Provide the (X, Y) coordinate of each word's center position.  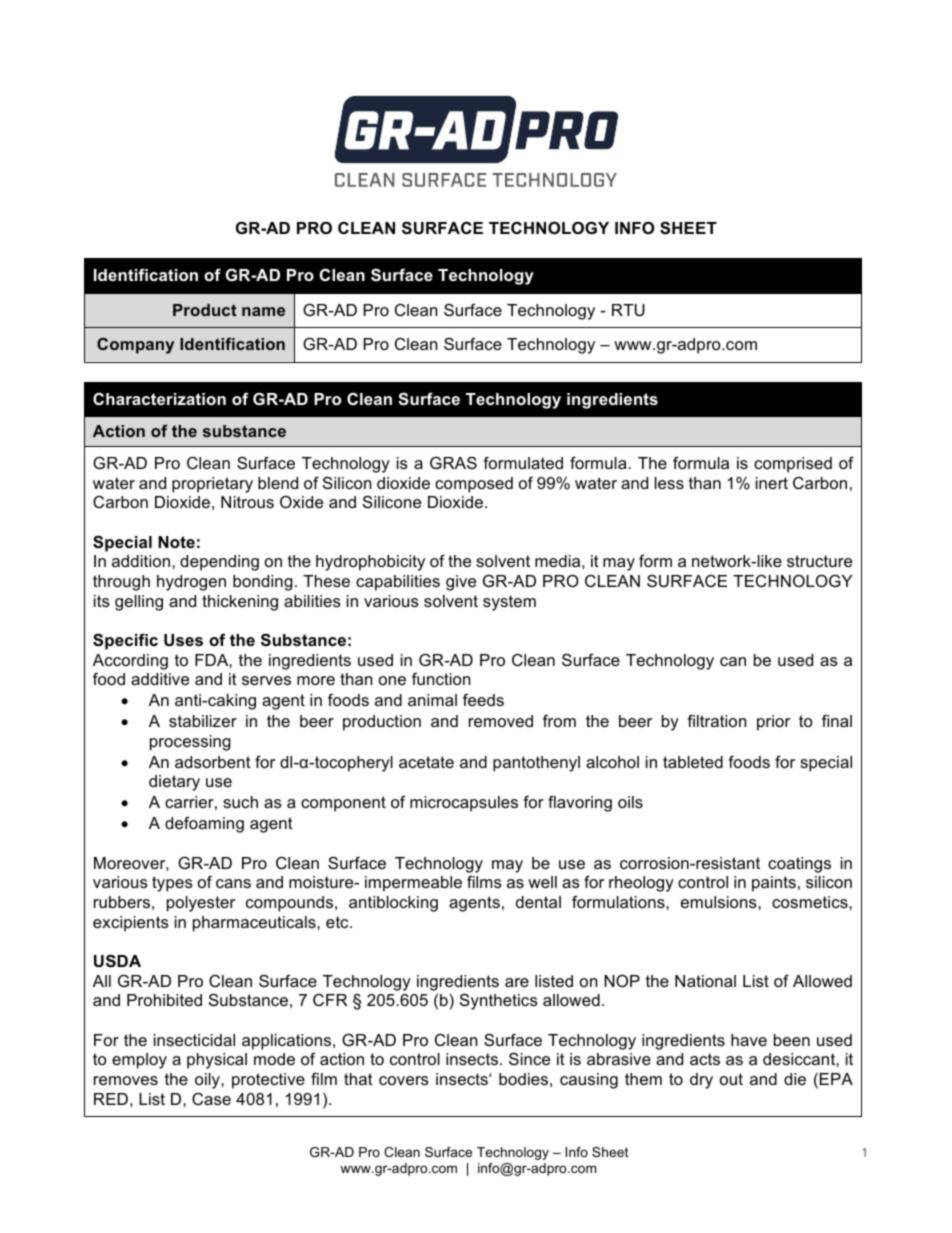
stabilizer (203, 721)
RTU (628, 310)
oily (208, 1081)
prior (773, 723)
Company (135, 346)
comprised (793, 465)
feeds (483, 699)
